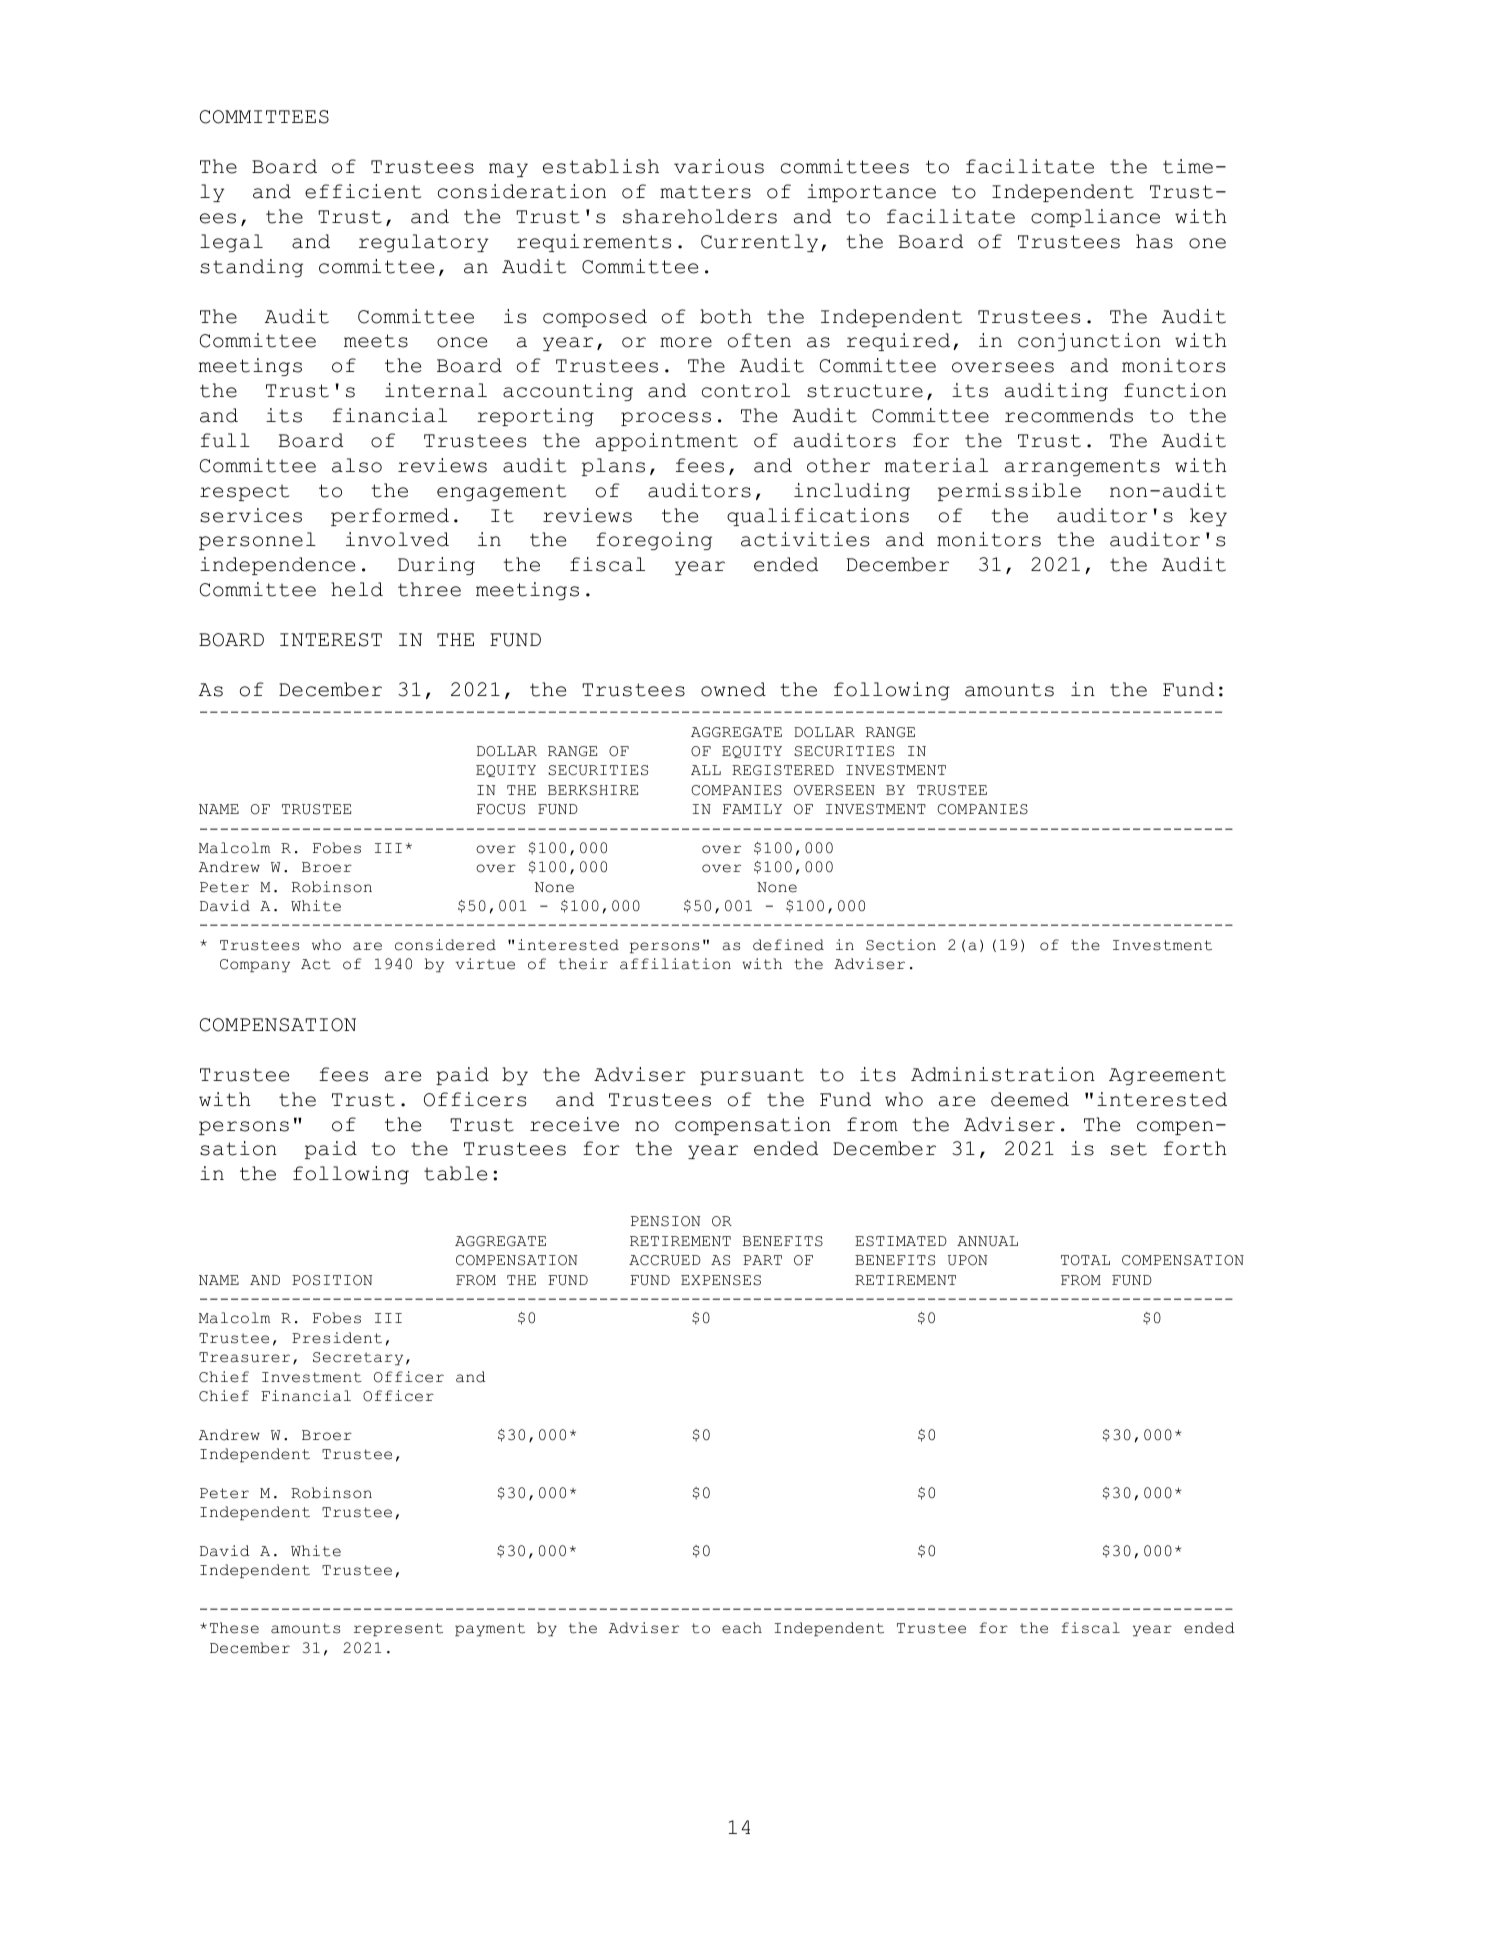 The image size is (1495, 1935). I want to click on compliance, so click(1095, 218).
